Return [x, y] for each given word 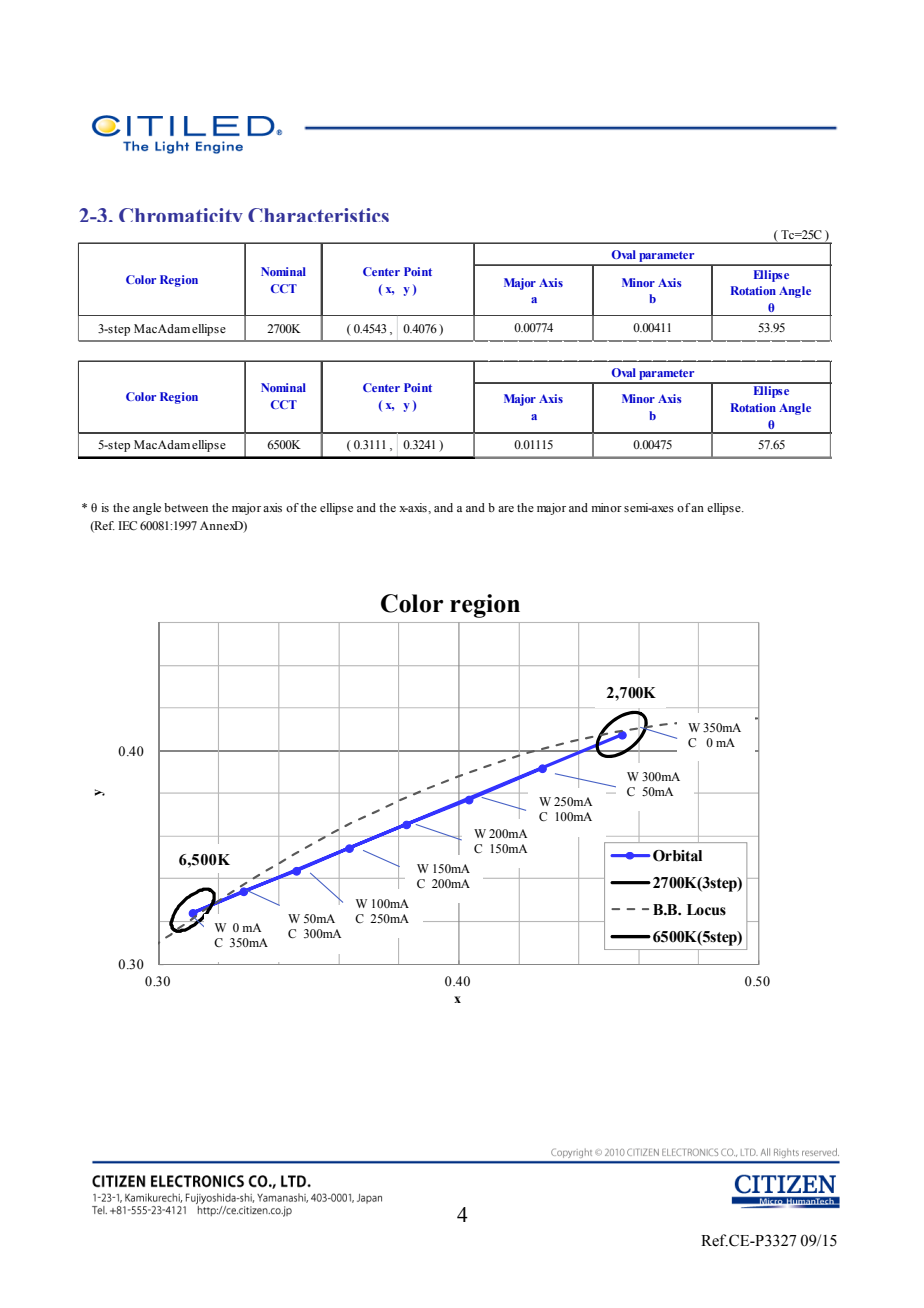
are [506, 509]
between [186, 507]
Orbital [677, 856]
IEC [127, 526]
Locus [706, 910]
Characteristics [318, 215]
